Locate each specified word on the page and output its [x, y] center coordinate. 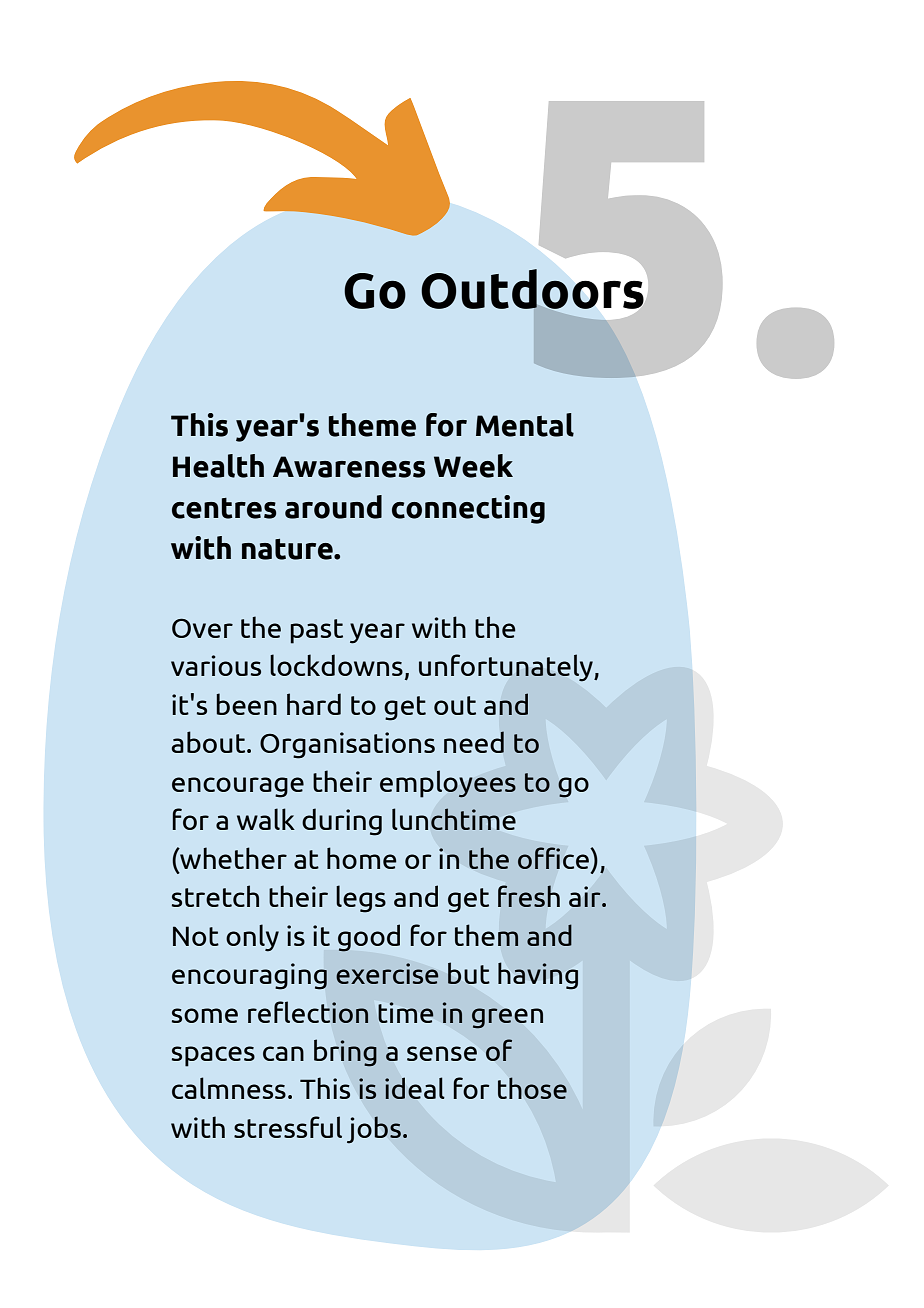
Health [218, 466]
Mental [525, 425]
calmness [229, 1088]
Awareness [349, 467]
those [532, 1088]
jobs [374, 1130]
